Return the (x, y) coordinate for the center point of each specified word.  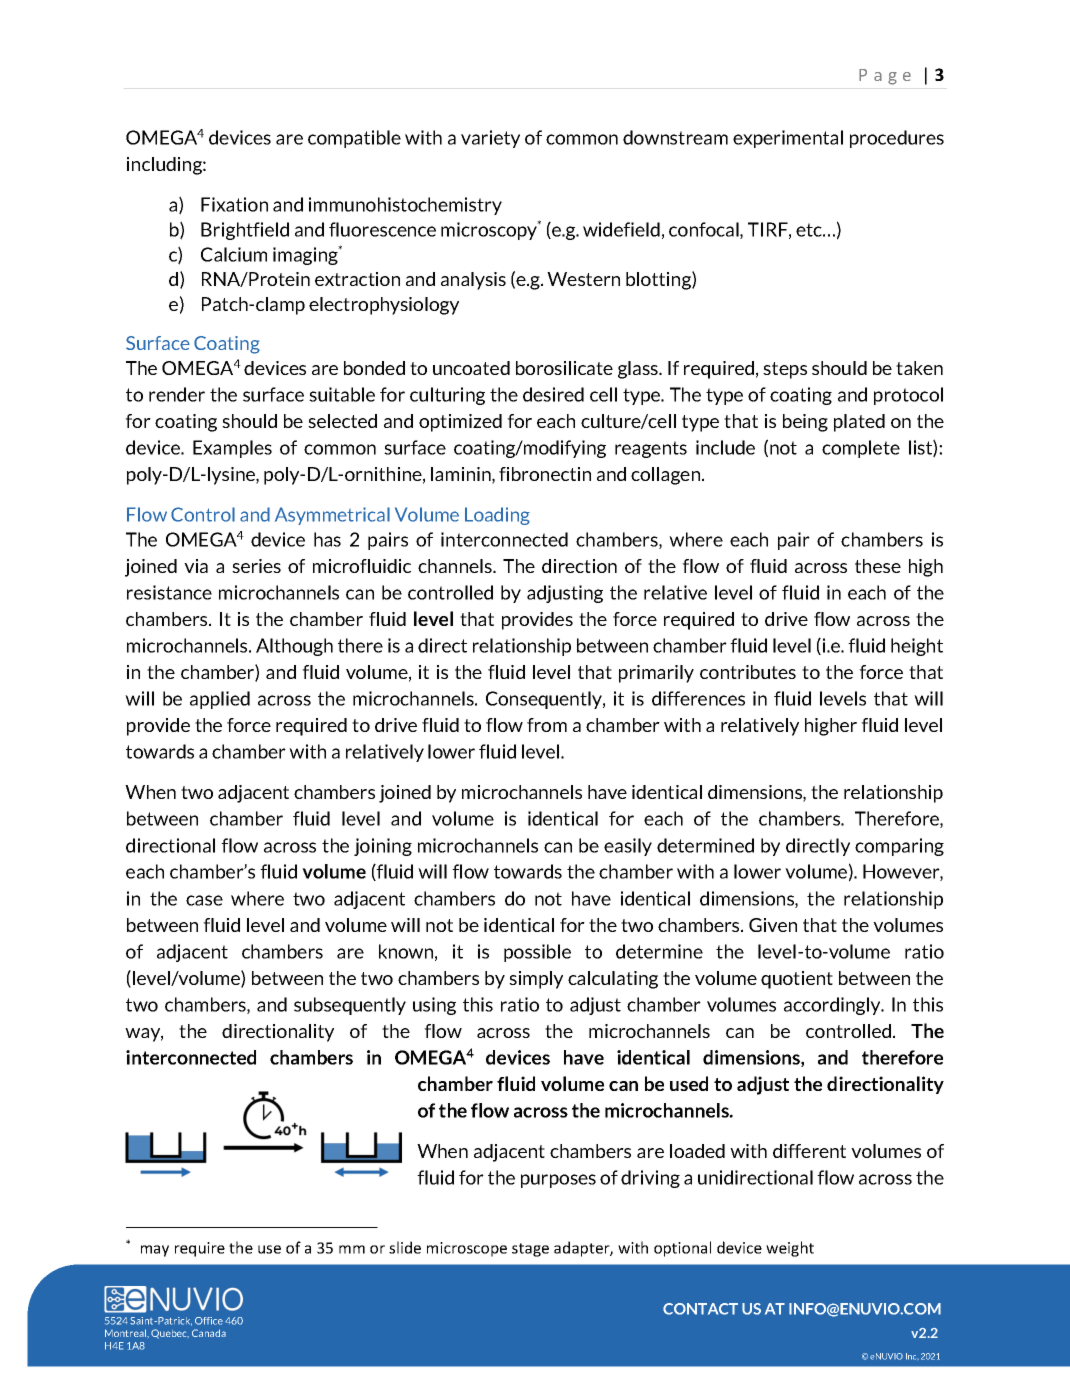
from (547, 725)
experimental (788, 139)
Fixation (234, 204)
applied (220, 700)
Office (209, 1321)
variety (490, 139)
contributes (748, 672)
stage (530, 1250)
